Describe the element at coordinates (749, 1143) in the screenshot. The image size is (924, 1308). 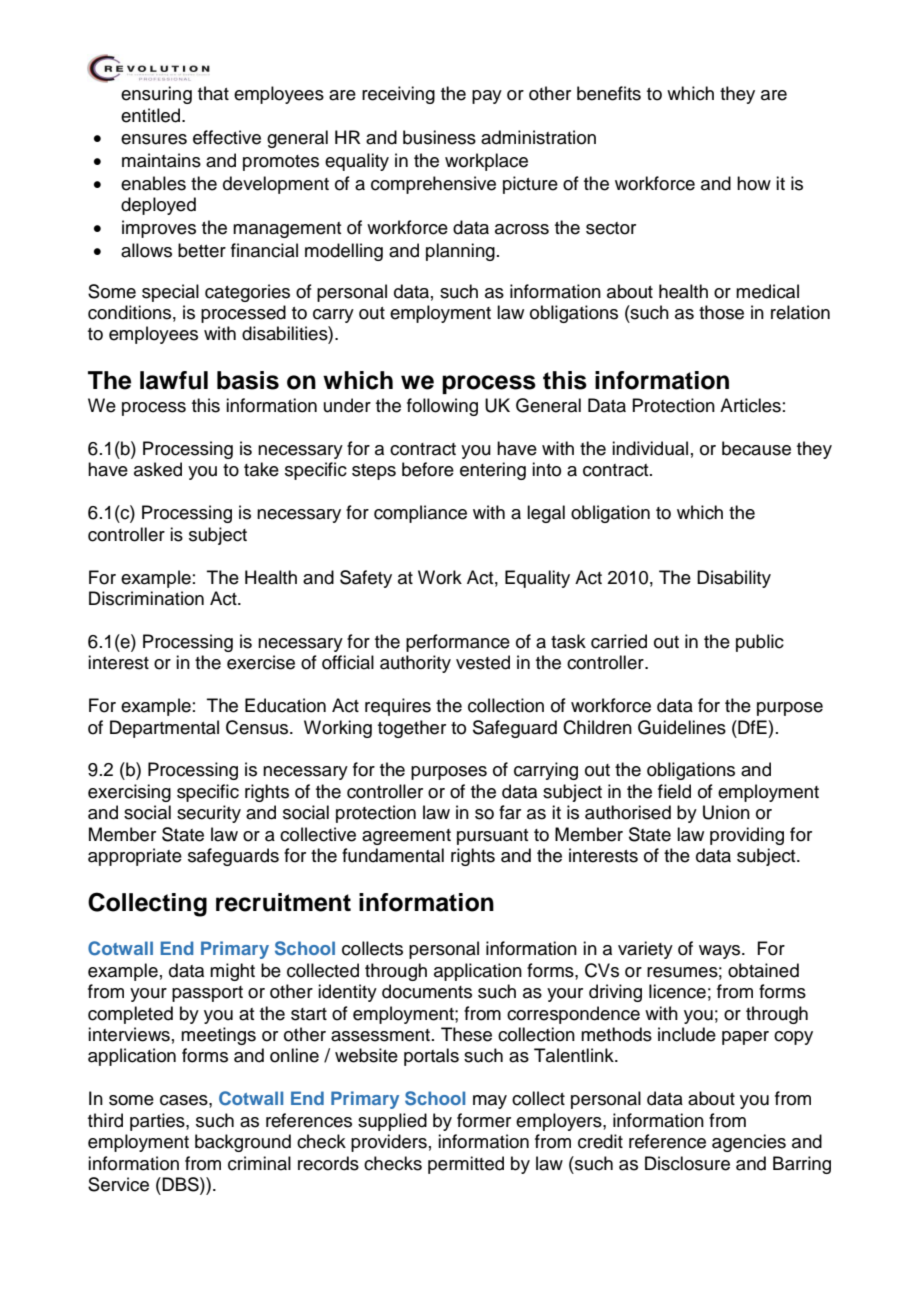
I see `agencies` at that location.
